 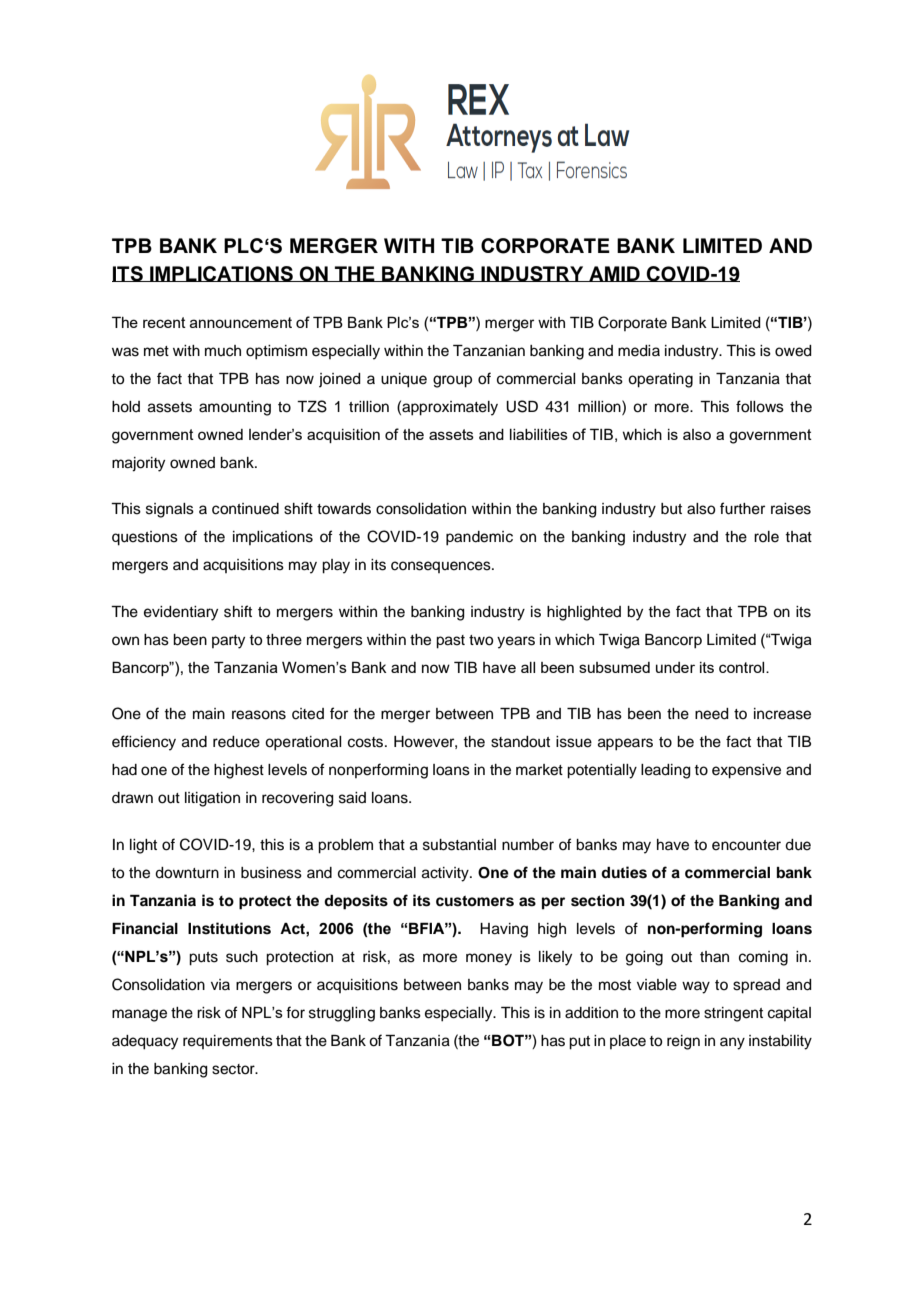 I want to click on questions, so click(x=145, y=538).
